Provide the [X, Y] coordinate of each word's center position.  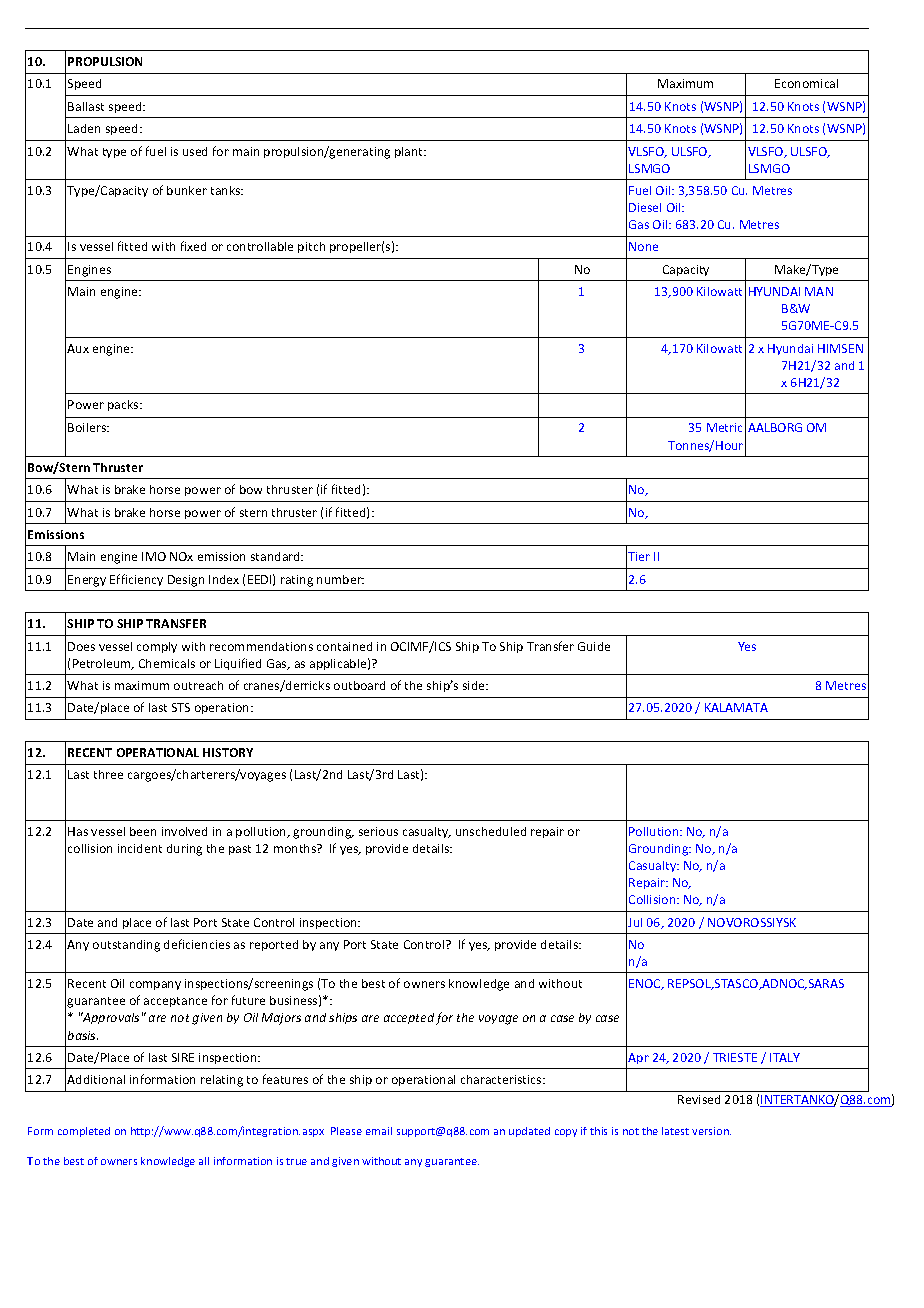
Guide [594, 646]
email [379, 1131]
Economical [806, 83]
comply [157, 647]
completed [84, 1132]
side [475, 685]
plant [410, 152]
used [195, 151]
